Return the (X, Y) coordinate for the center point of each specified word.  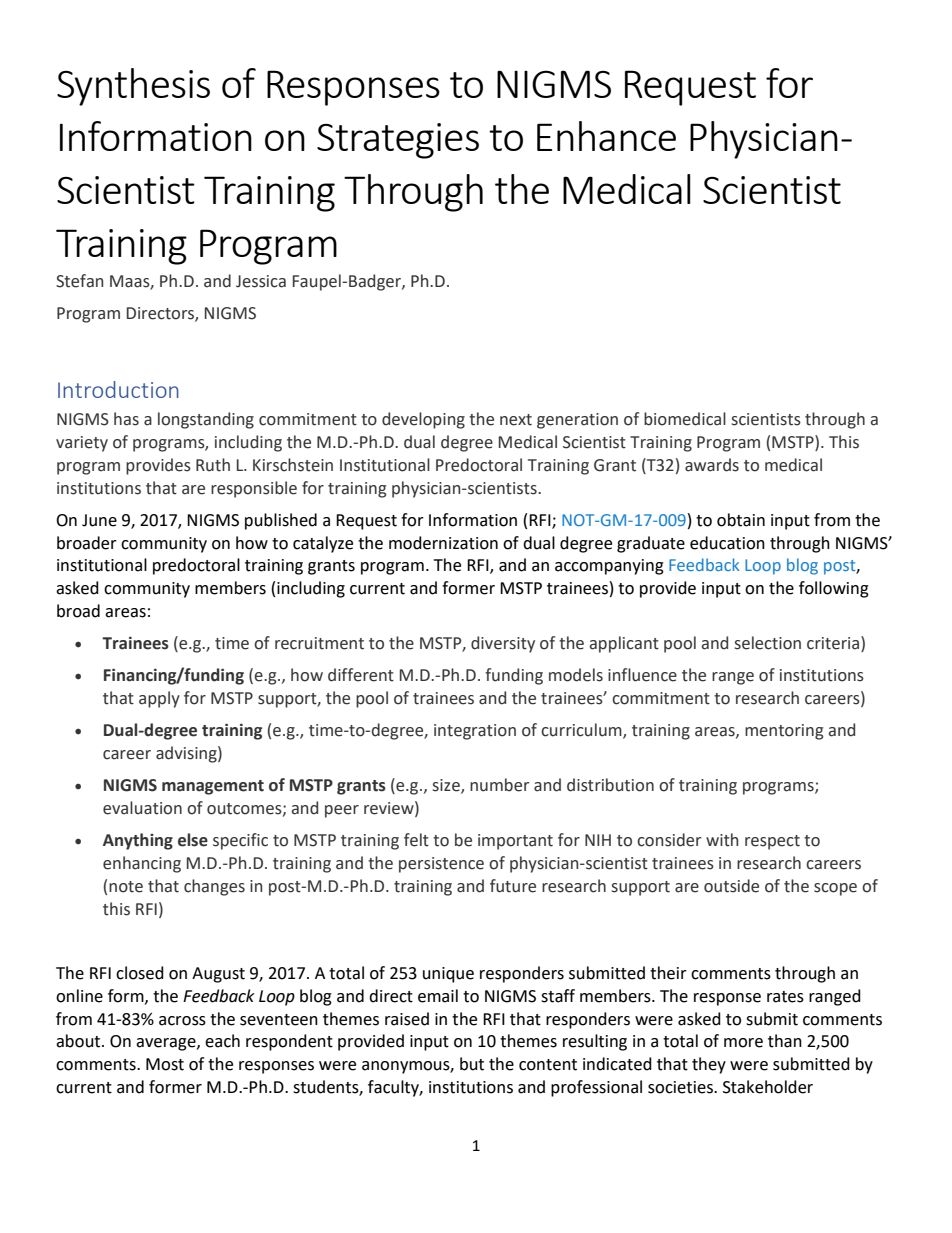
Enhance (606, 136)
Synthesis (133, 87)
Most (165, 1064)
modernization (443, 543)
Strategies (398, 141)
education (727, 543)
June (99, 520)
